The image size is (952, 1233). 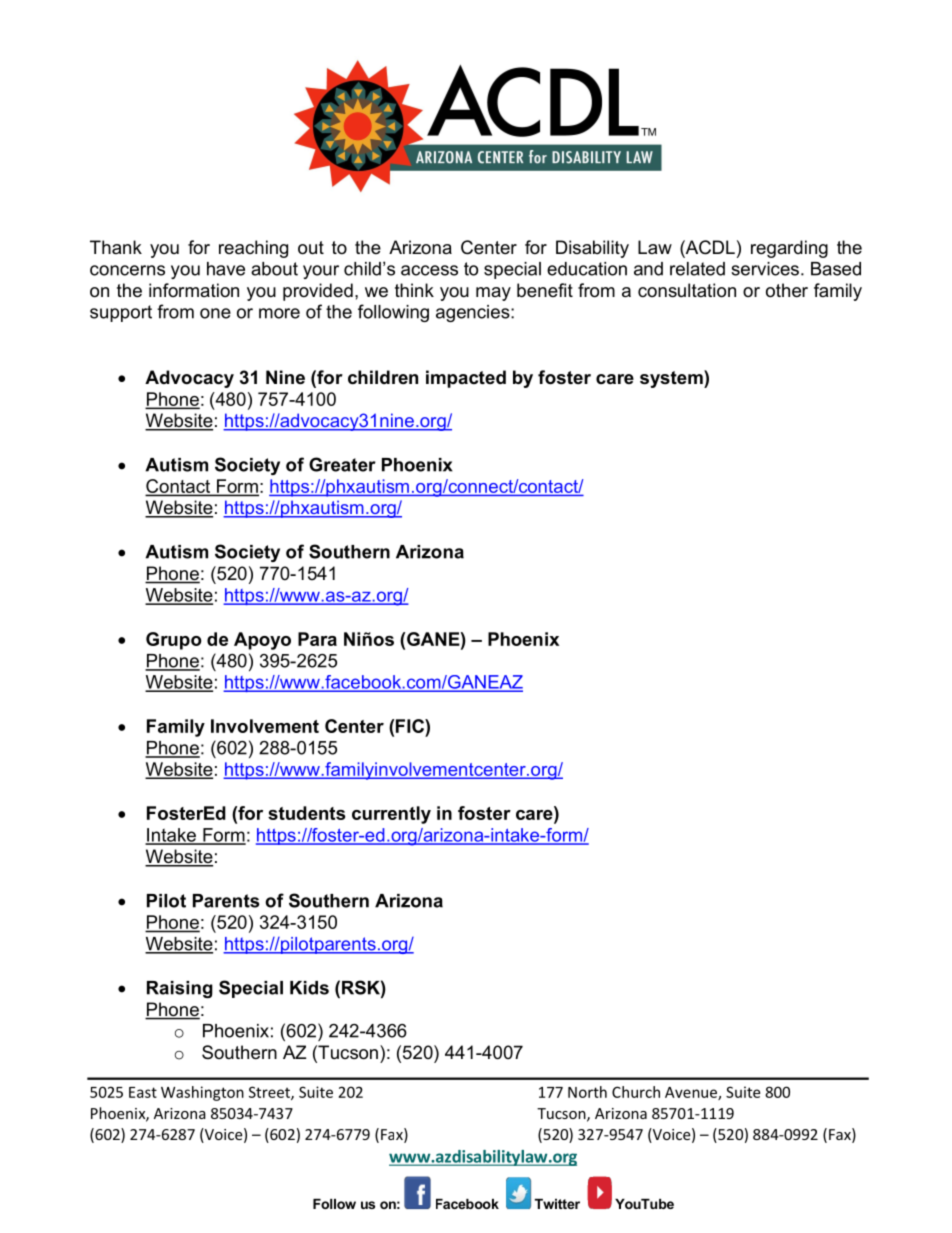 I want to click on Twitter, so click(x=557, y=1204).
